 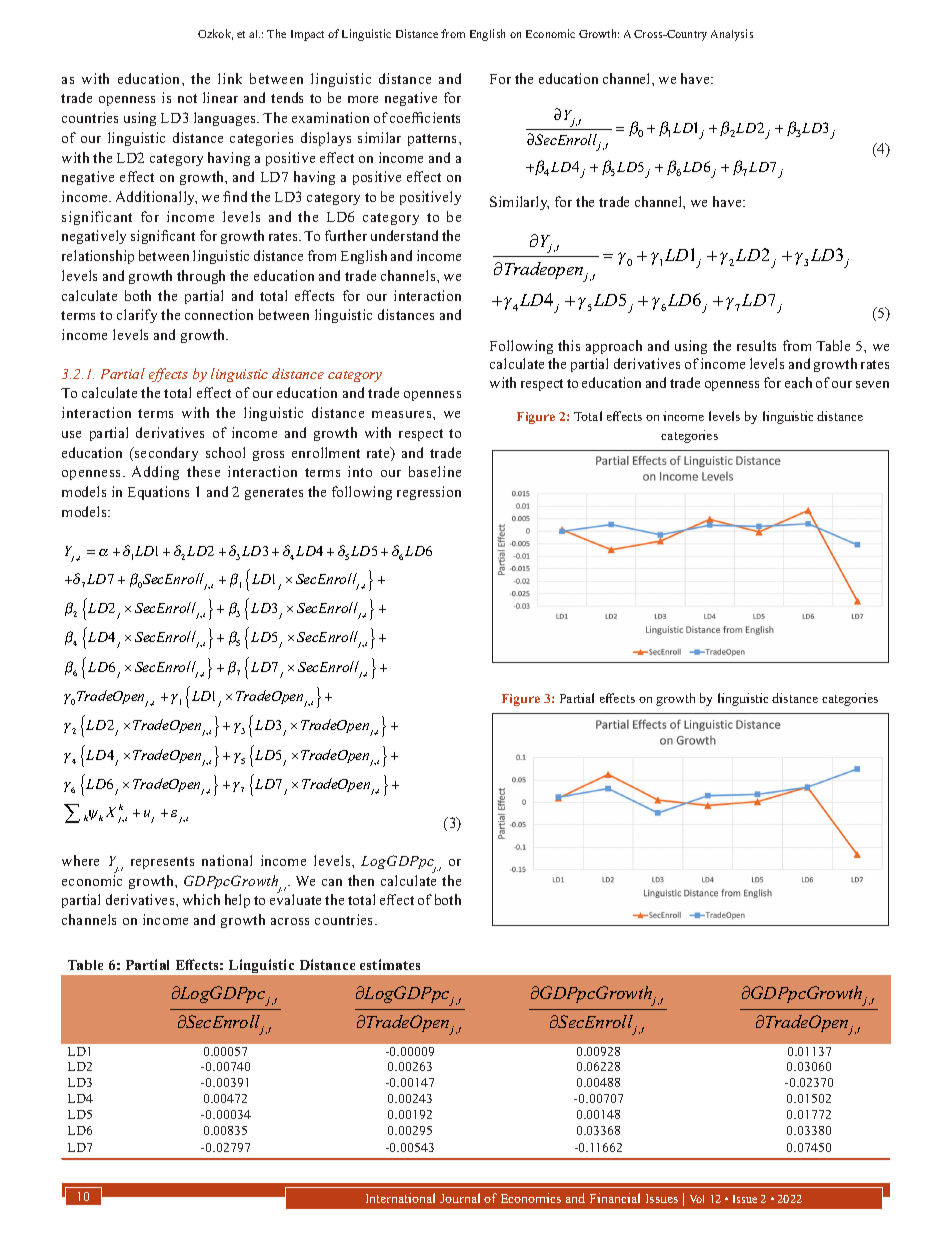 I want to click on results, so click(x=756, y=345).
